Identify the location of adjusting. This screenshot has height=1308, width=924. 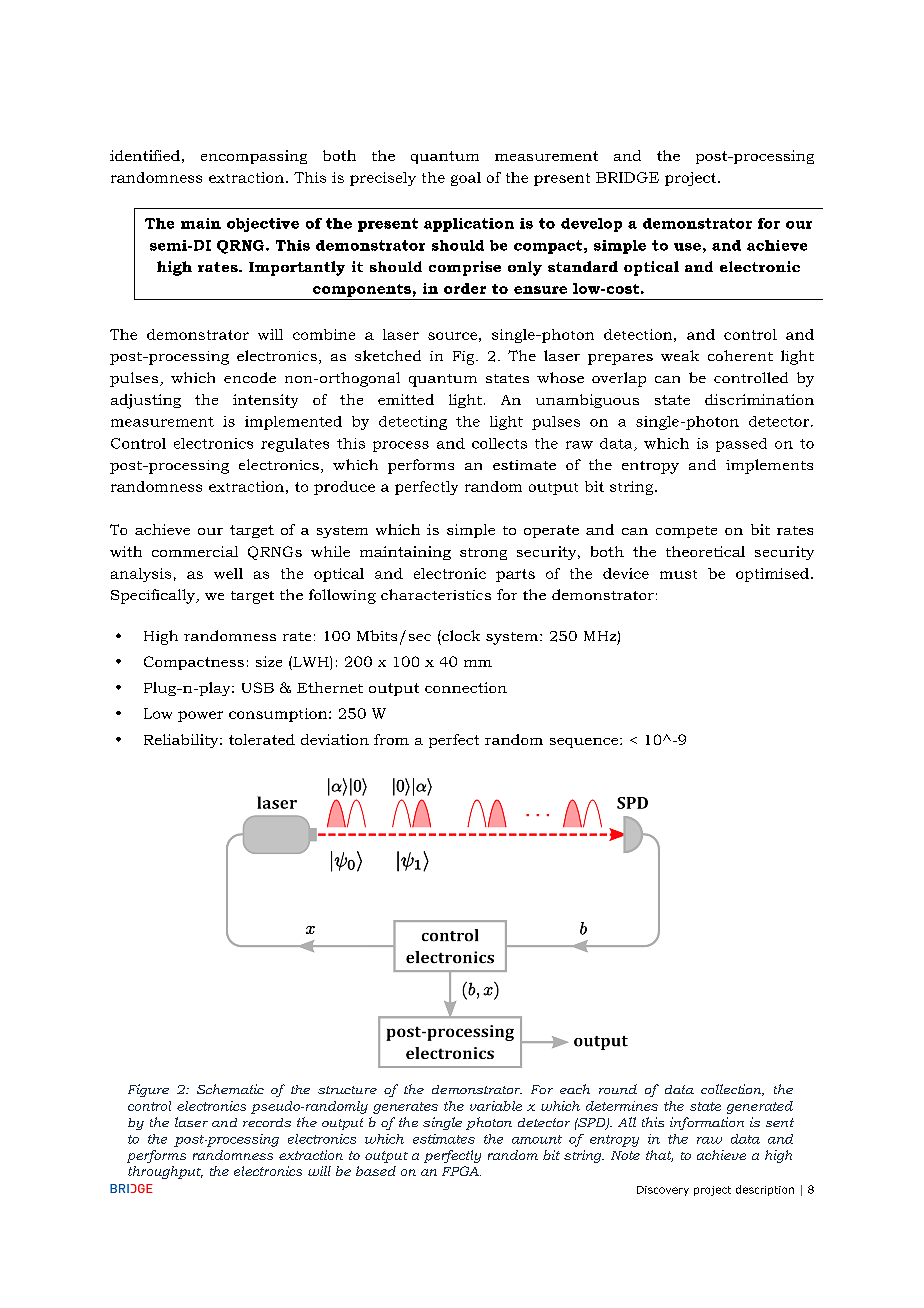
(146, 401).
